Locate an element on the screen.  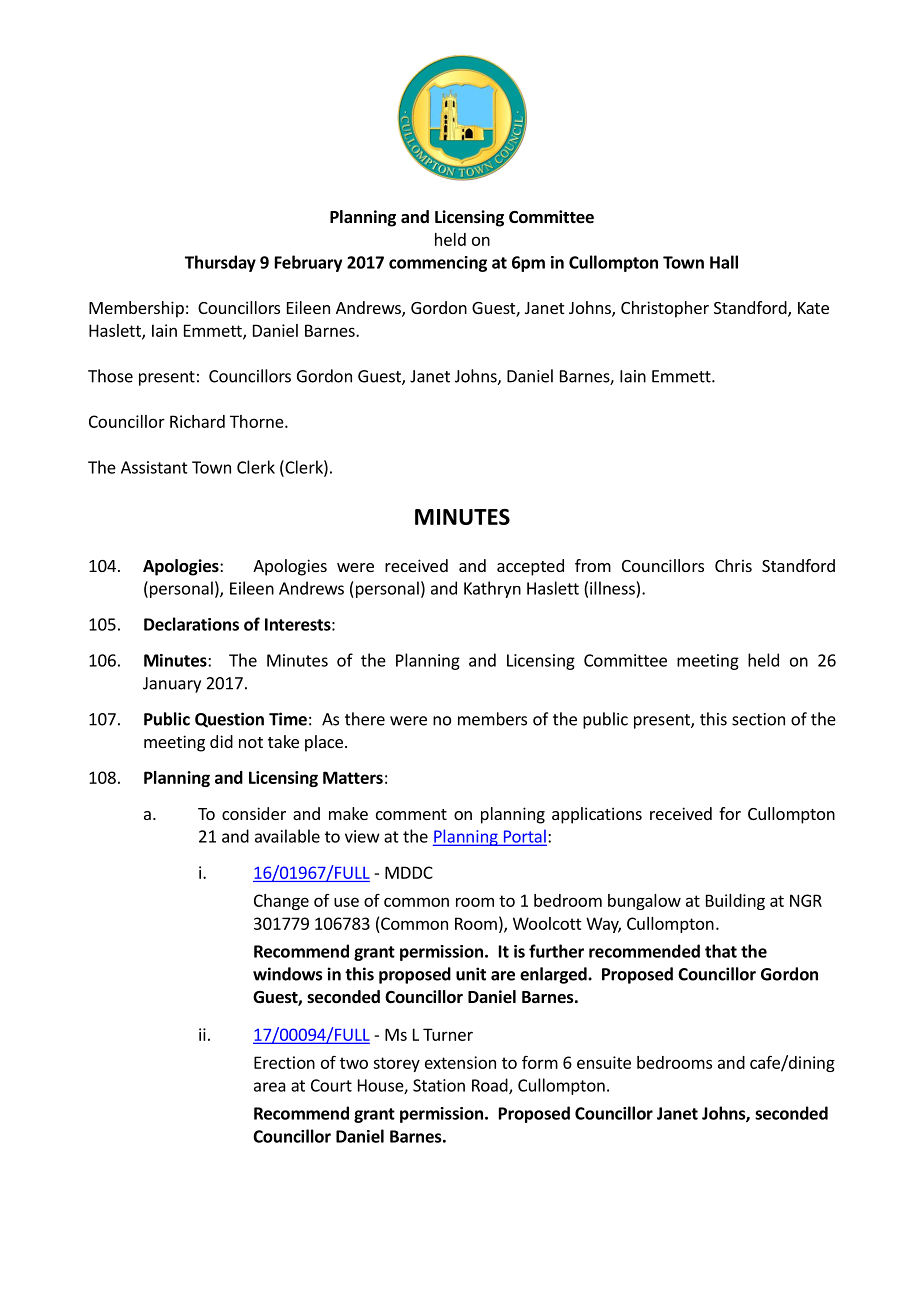
Thursday is located at coordinates (220, 263).
